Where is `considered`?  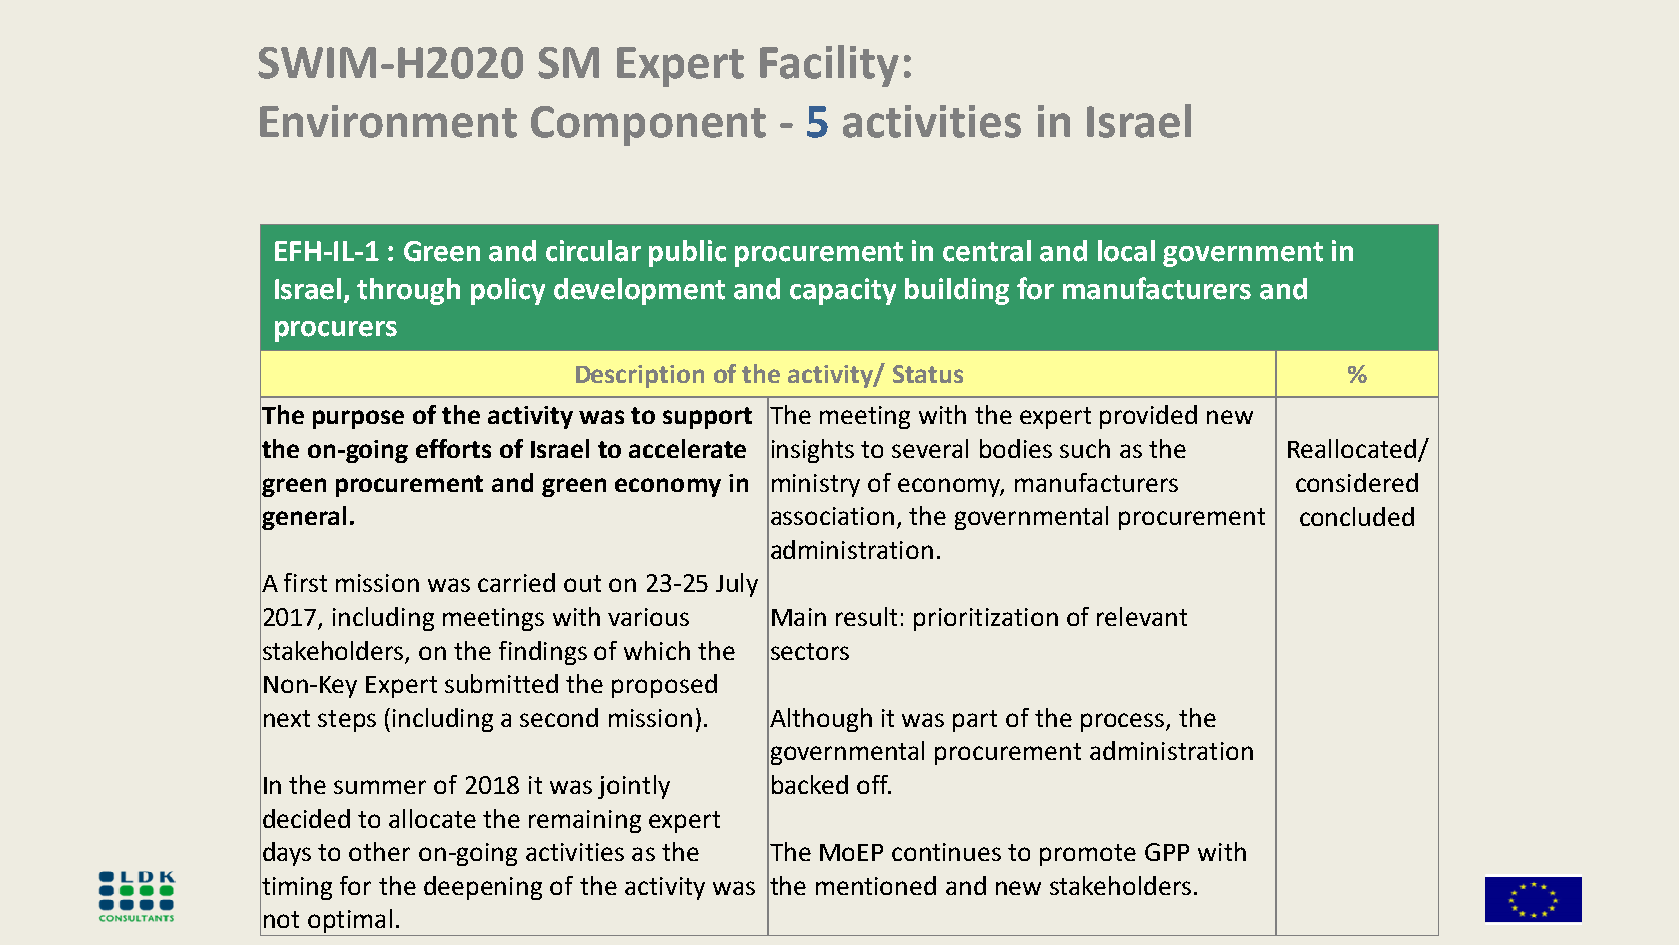
considered is located at coordinates (1357, 482).
